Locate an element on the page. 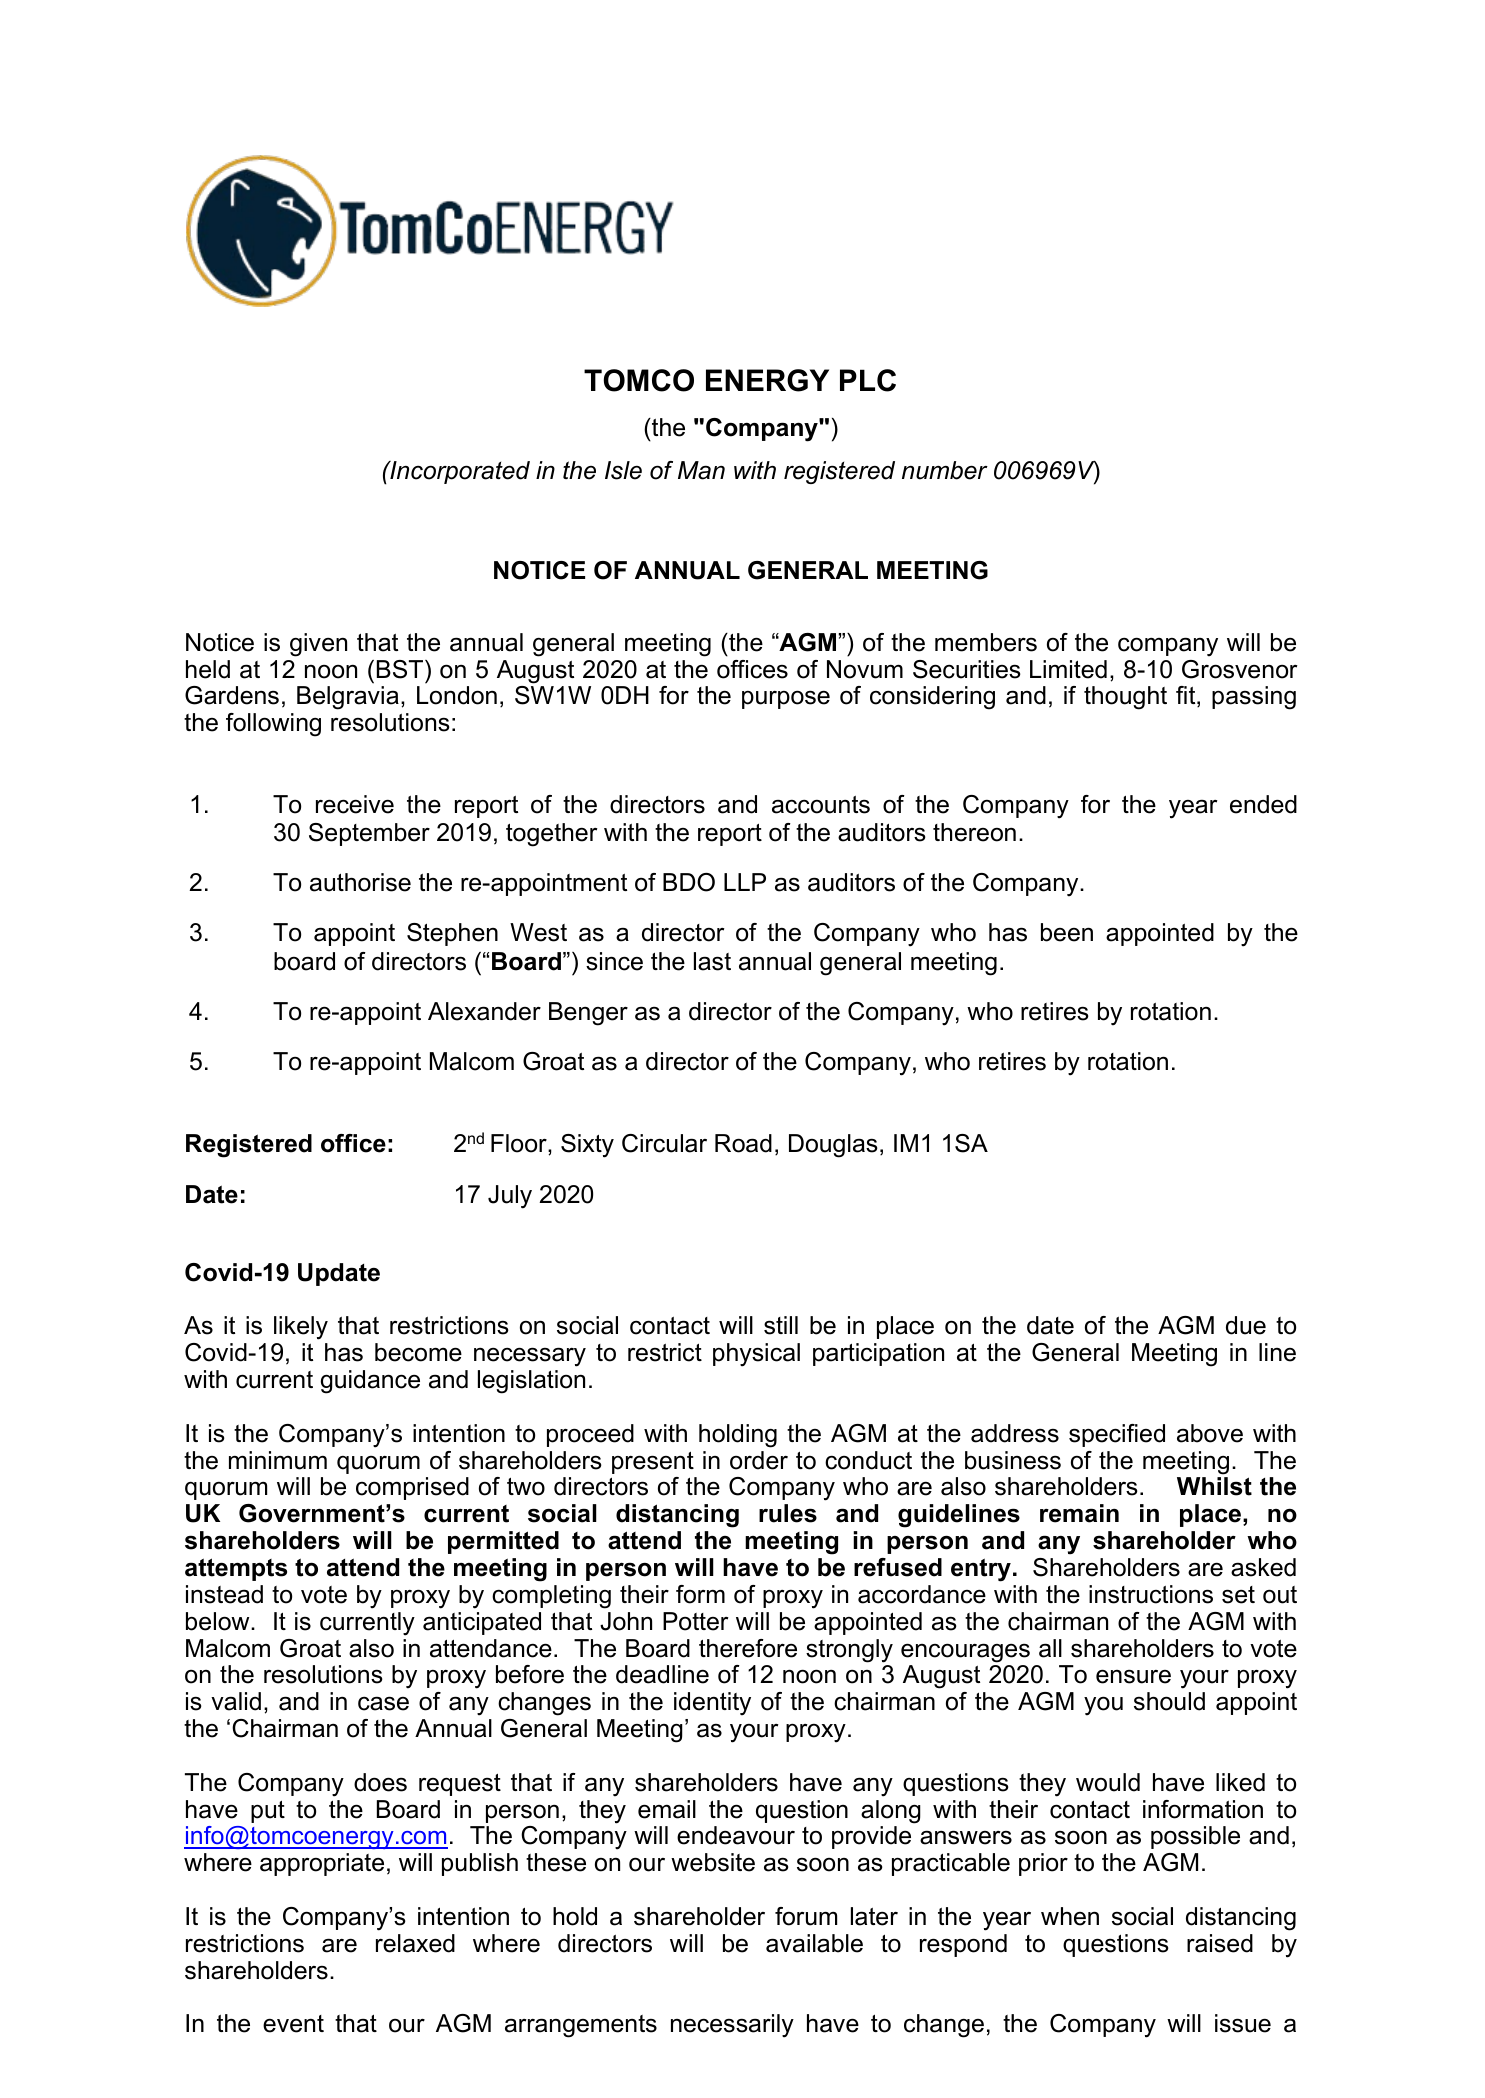 Image resolution: width=1485 pixels, height=2098 pixels. Isle is located at coordinates (623, 470).
